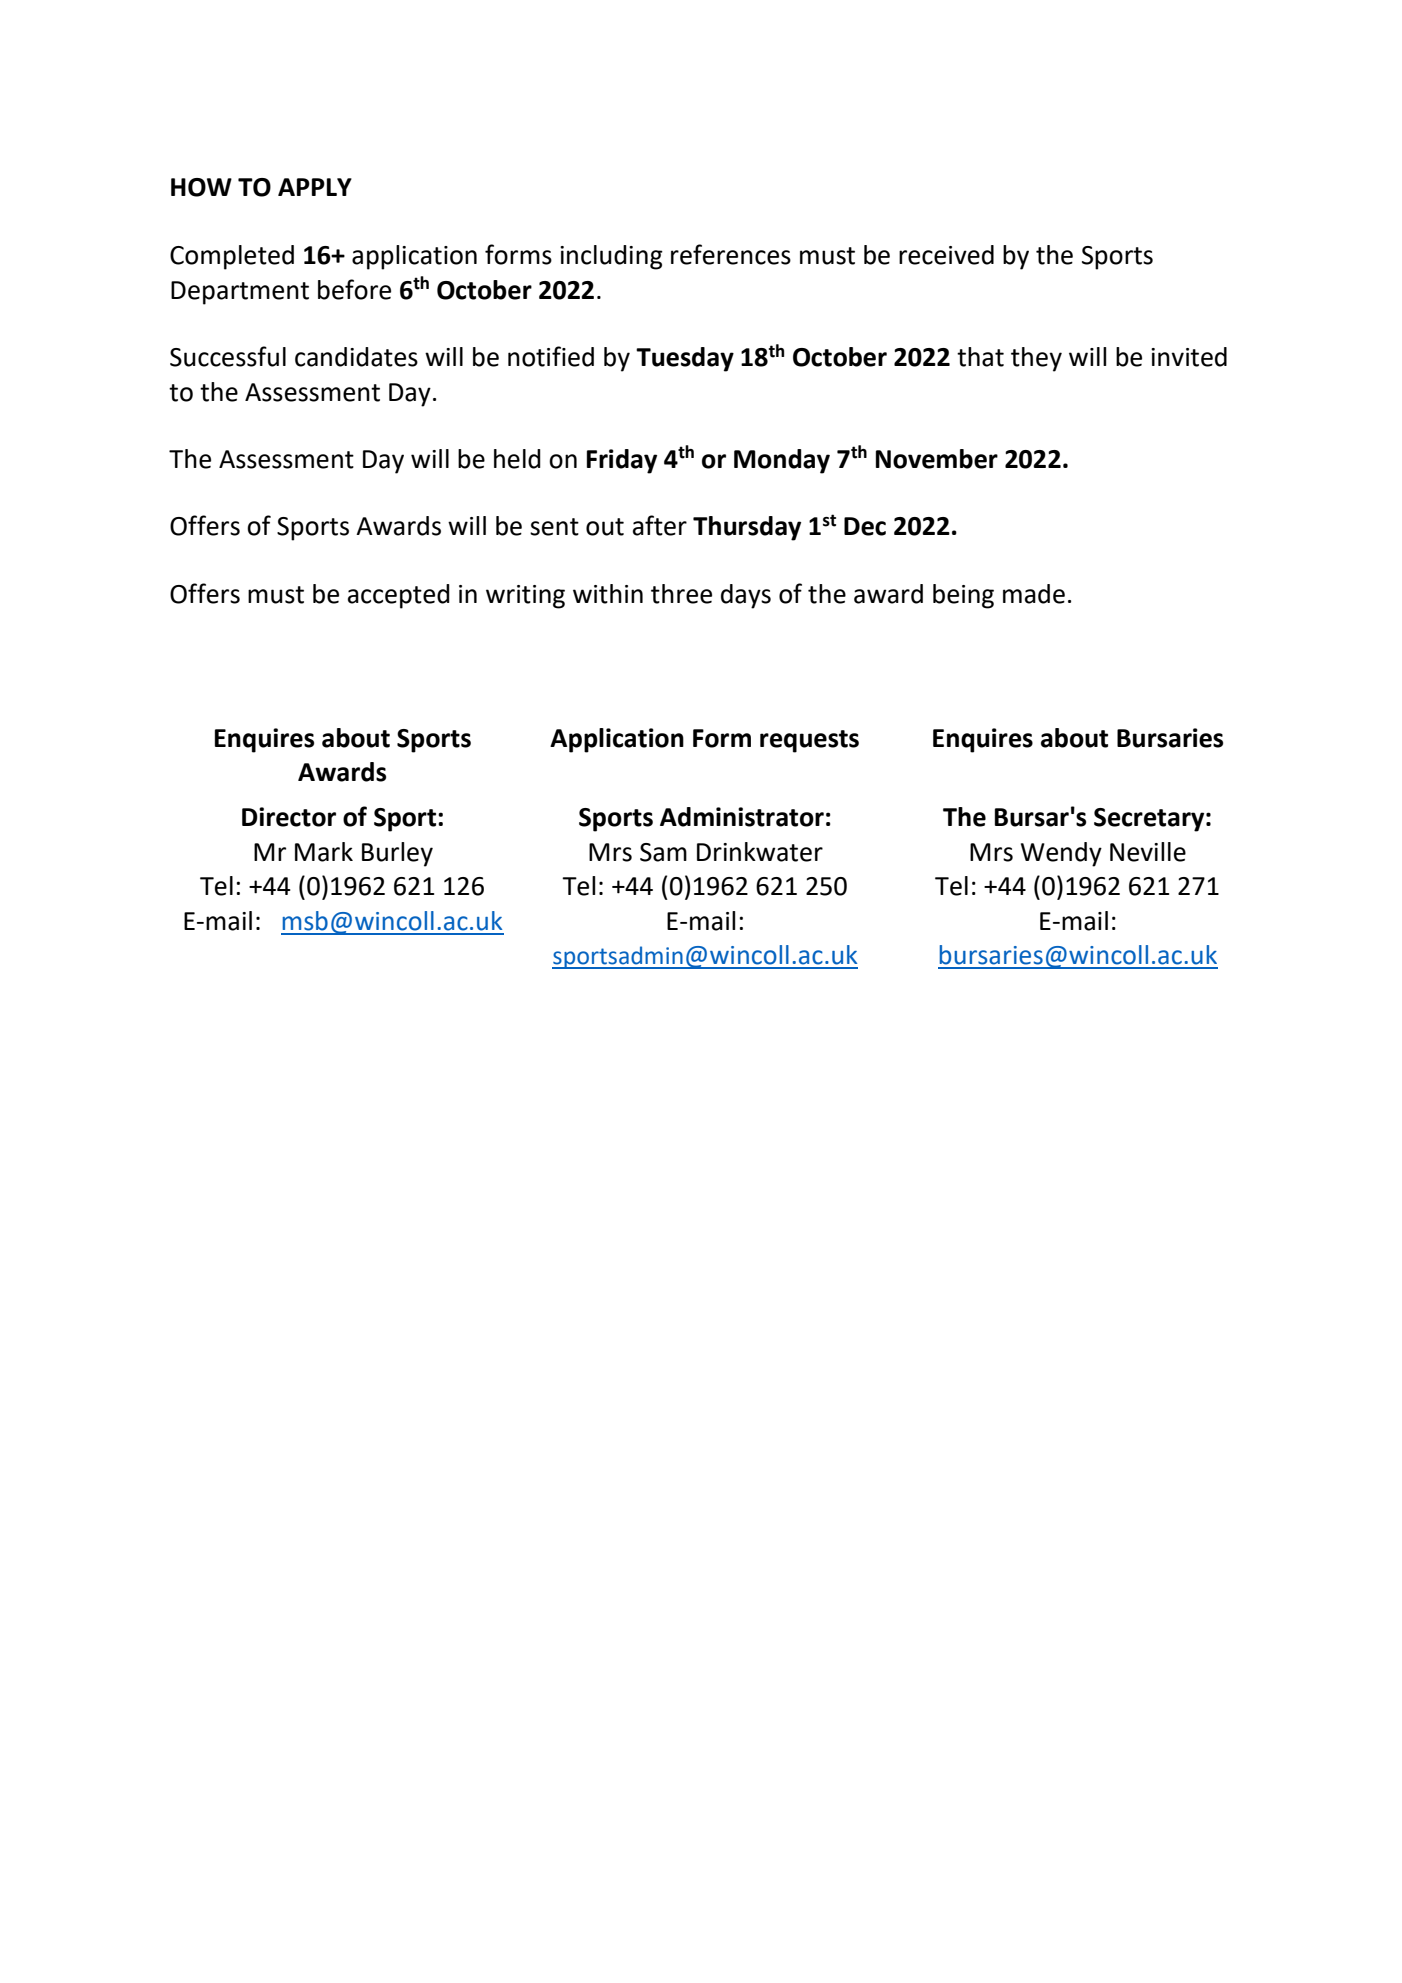 The image size is (1402, 1983). Describe the element at coordinates (324, 852) in the screenshot. I see `Mark` at that location.
